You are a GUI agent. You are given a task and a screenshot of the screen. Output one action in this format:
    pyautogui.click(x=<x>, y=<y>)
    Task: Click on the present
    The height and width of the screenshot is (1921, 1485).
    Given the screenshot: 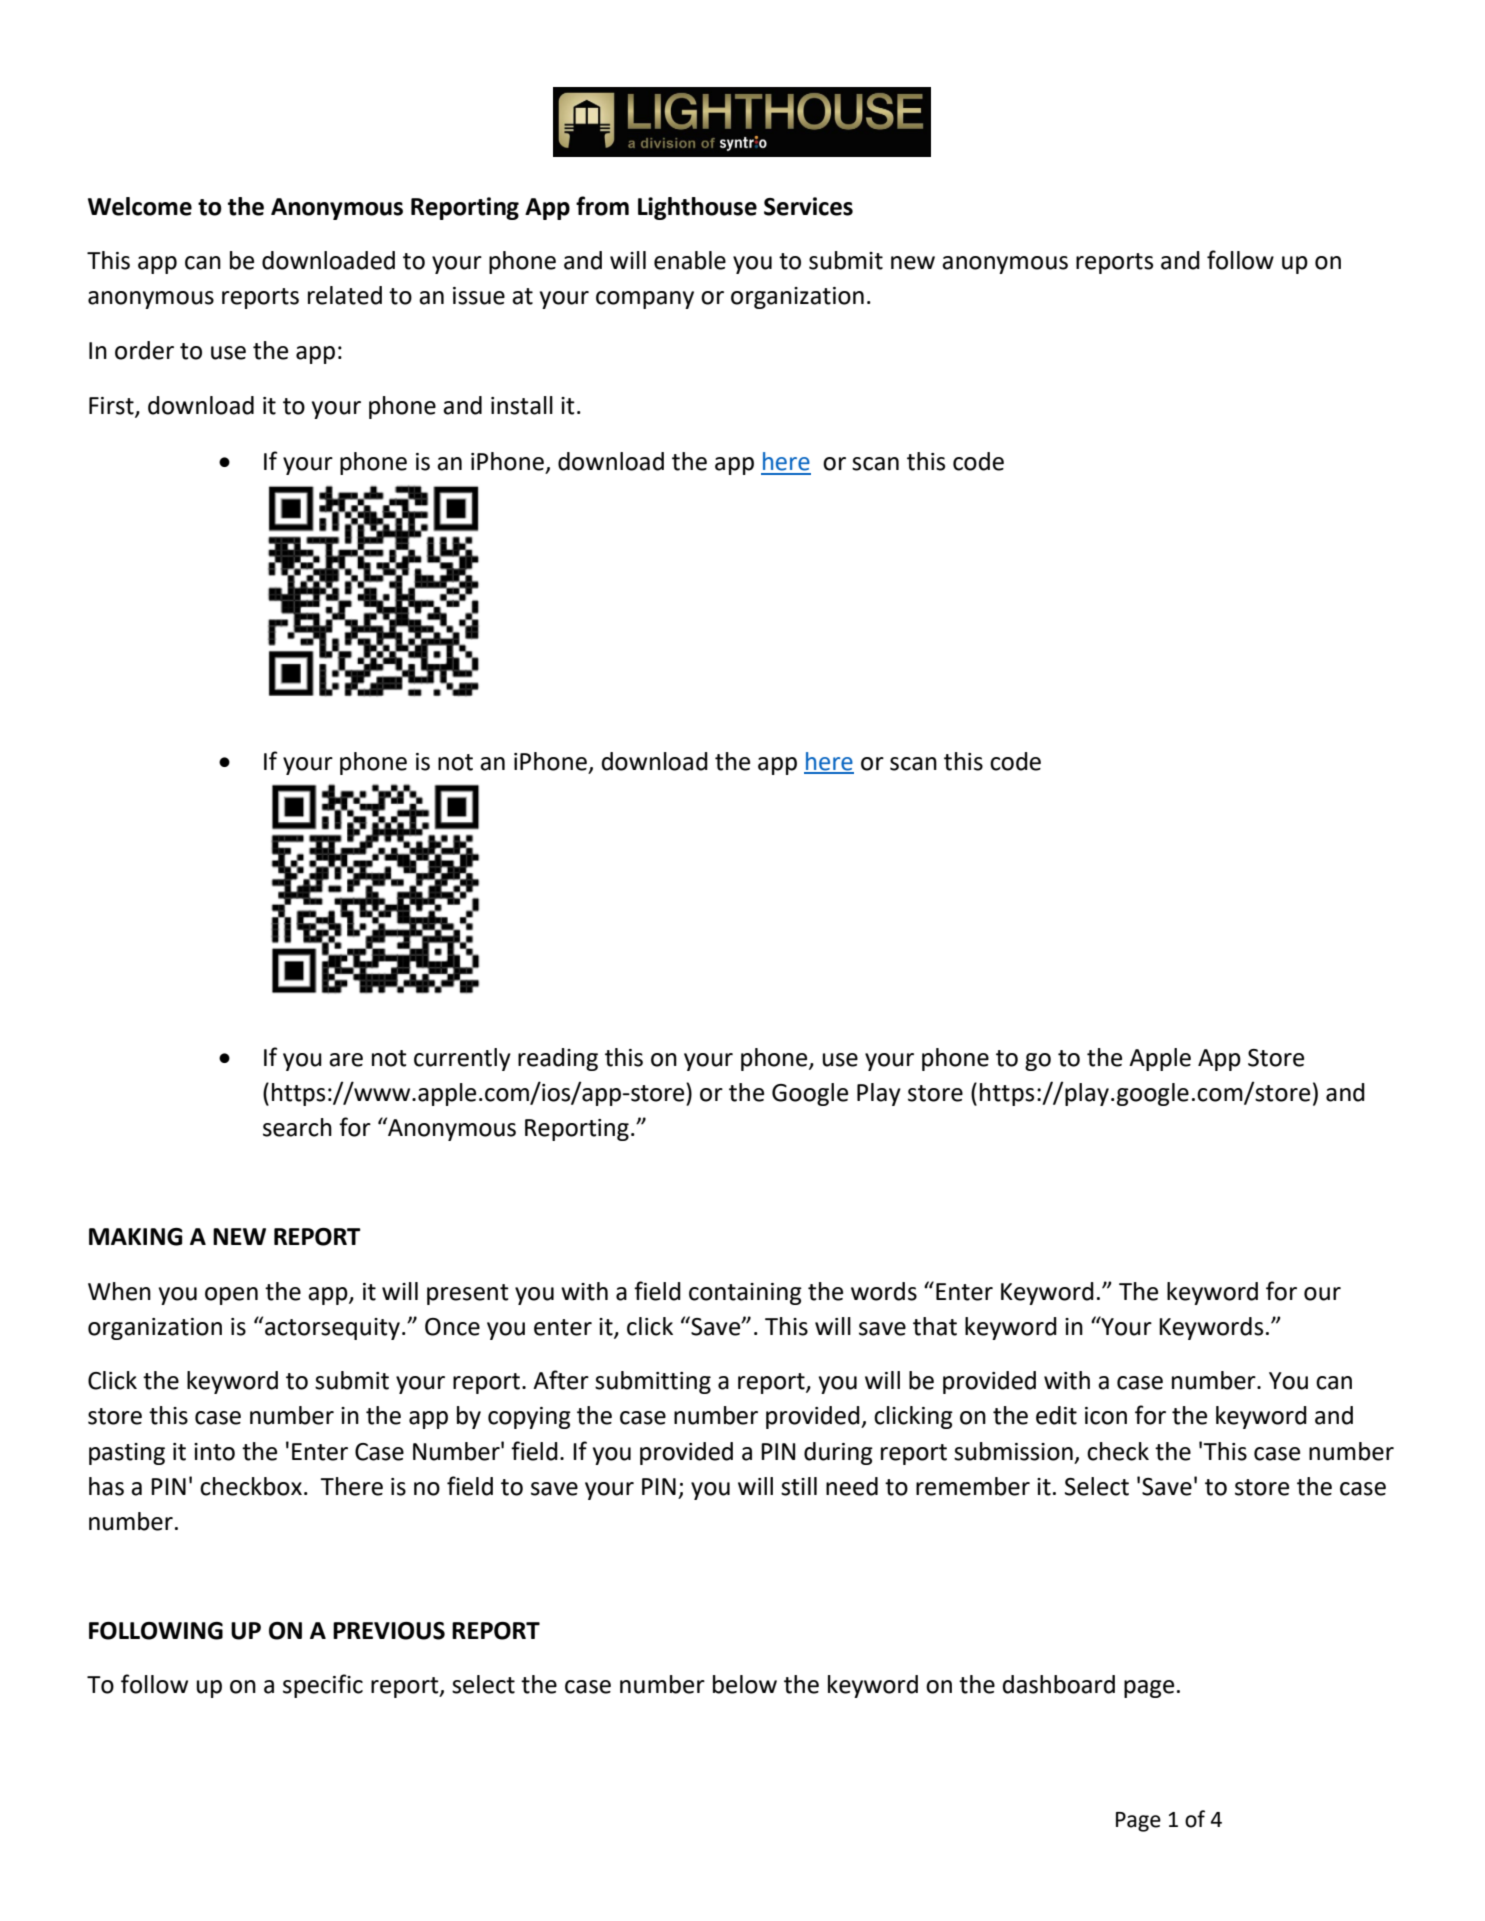 What is the action you would take?
    pyautogui.click(x=468, y=1294)
